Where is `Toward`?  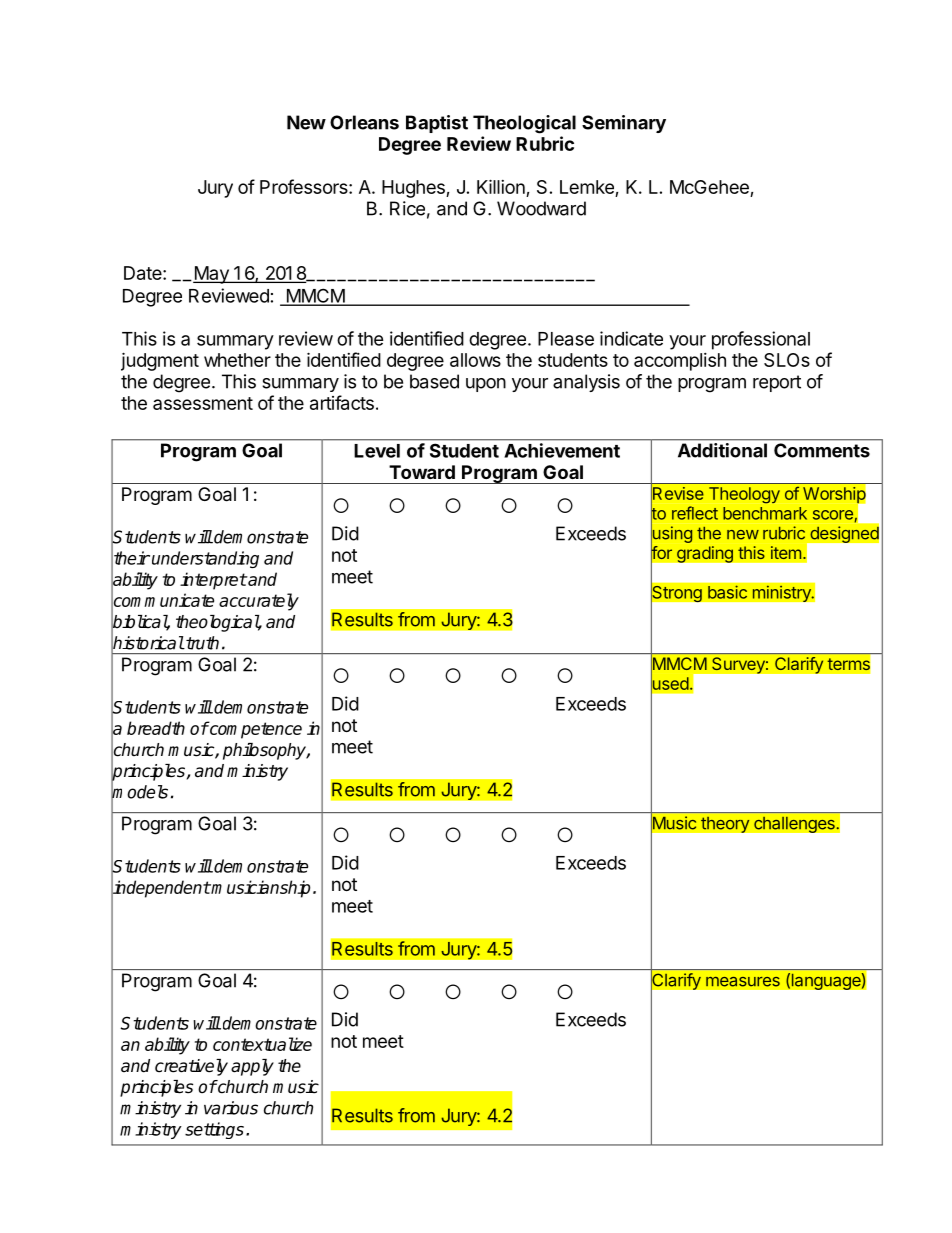
Toward is located at coordinates (422, 472).
